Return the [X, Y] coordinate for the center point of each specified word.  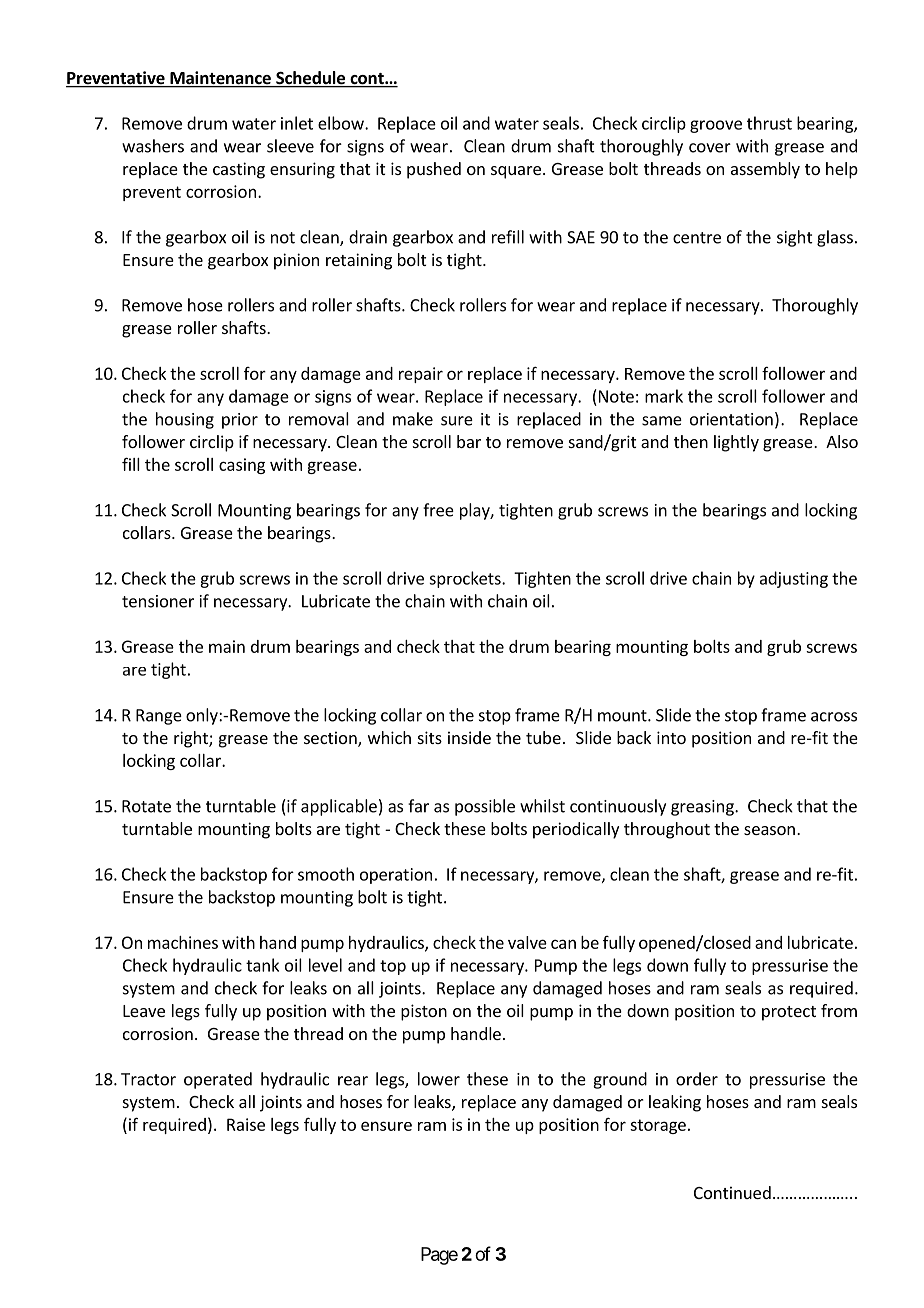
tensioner [158, 601]
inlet [297, 123]
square [516, 172]
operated [218, 1080]
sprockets [466, 579]
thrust [769, 123]
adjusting [794, 579]
